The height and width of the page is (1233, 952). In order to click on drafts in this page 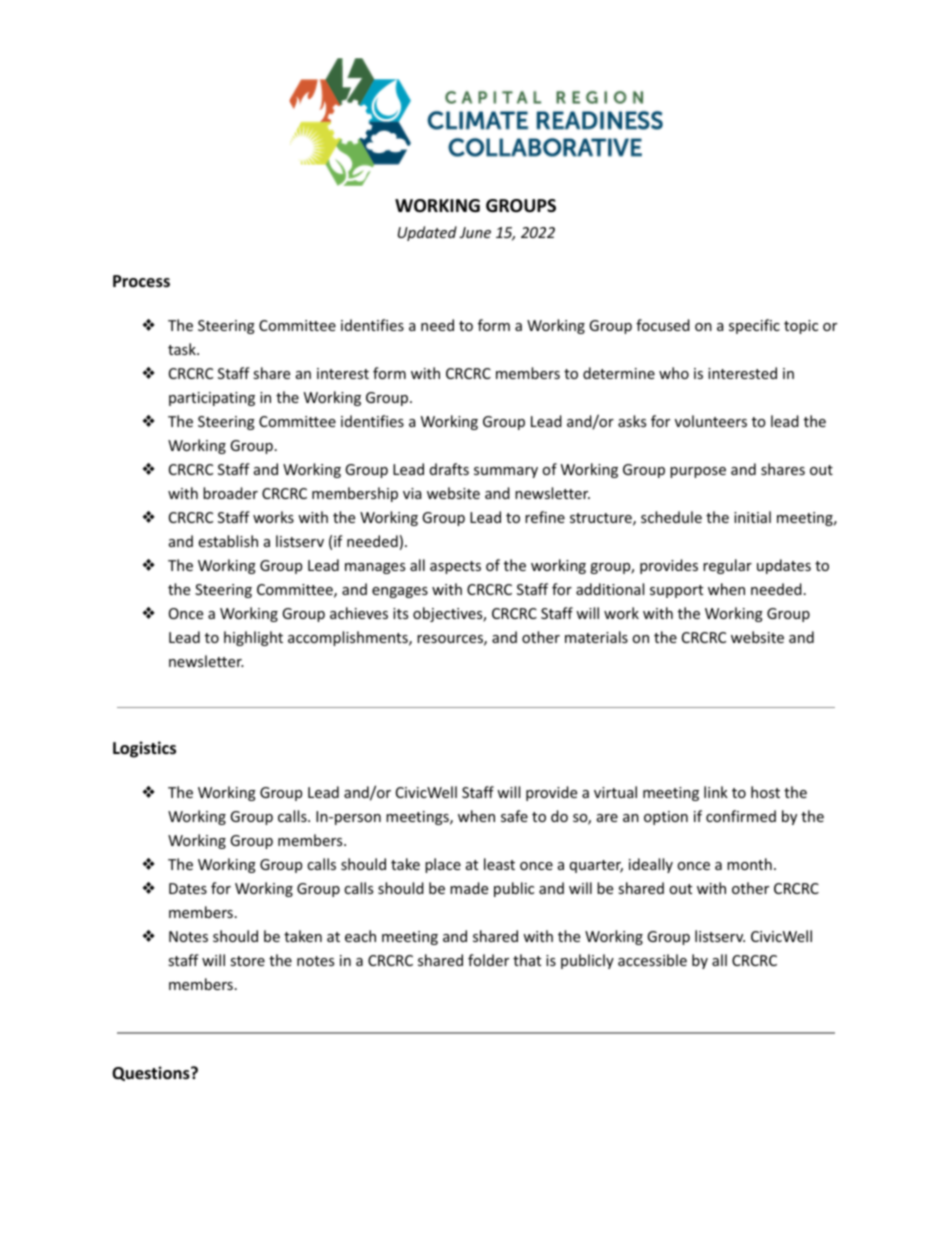, I will do `click(449, 469)`.
